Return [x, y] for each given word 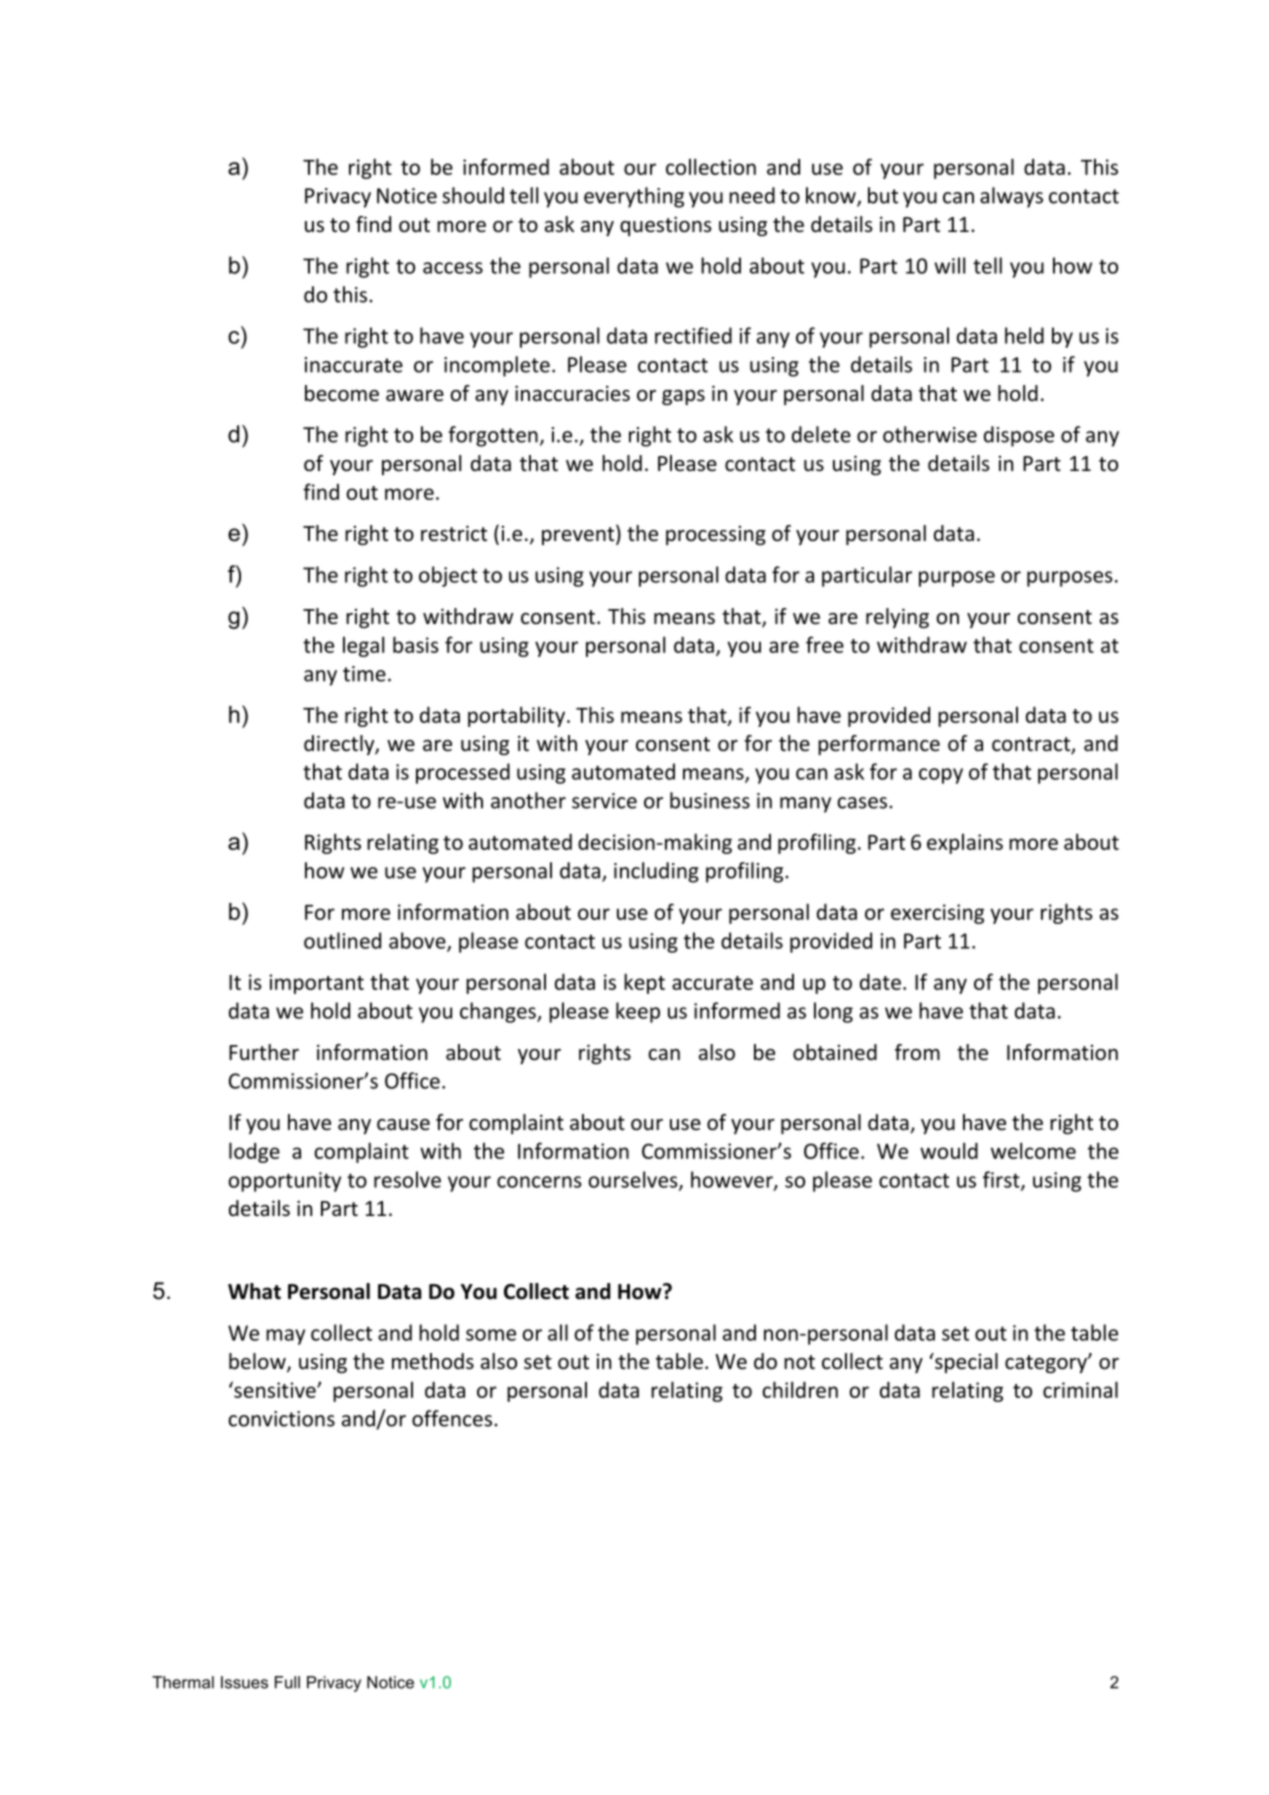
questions [665, 226]
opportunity [284, 1182]
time [364, 674]
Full [287, 1682]
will [949, 265]
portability [518, 716]
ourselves [634, 1180]
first [1002, 1180]
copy [941, 776]
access [453, 268]
